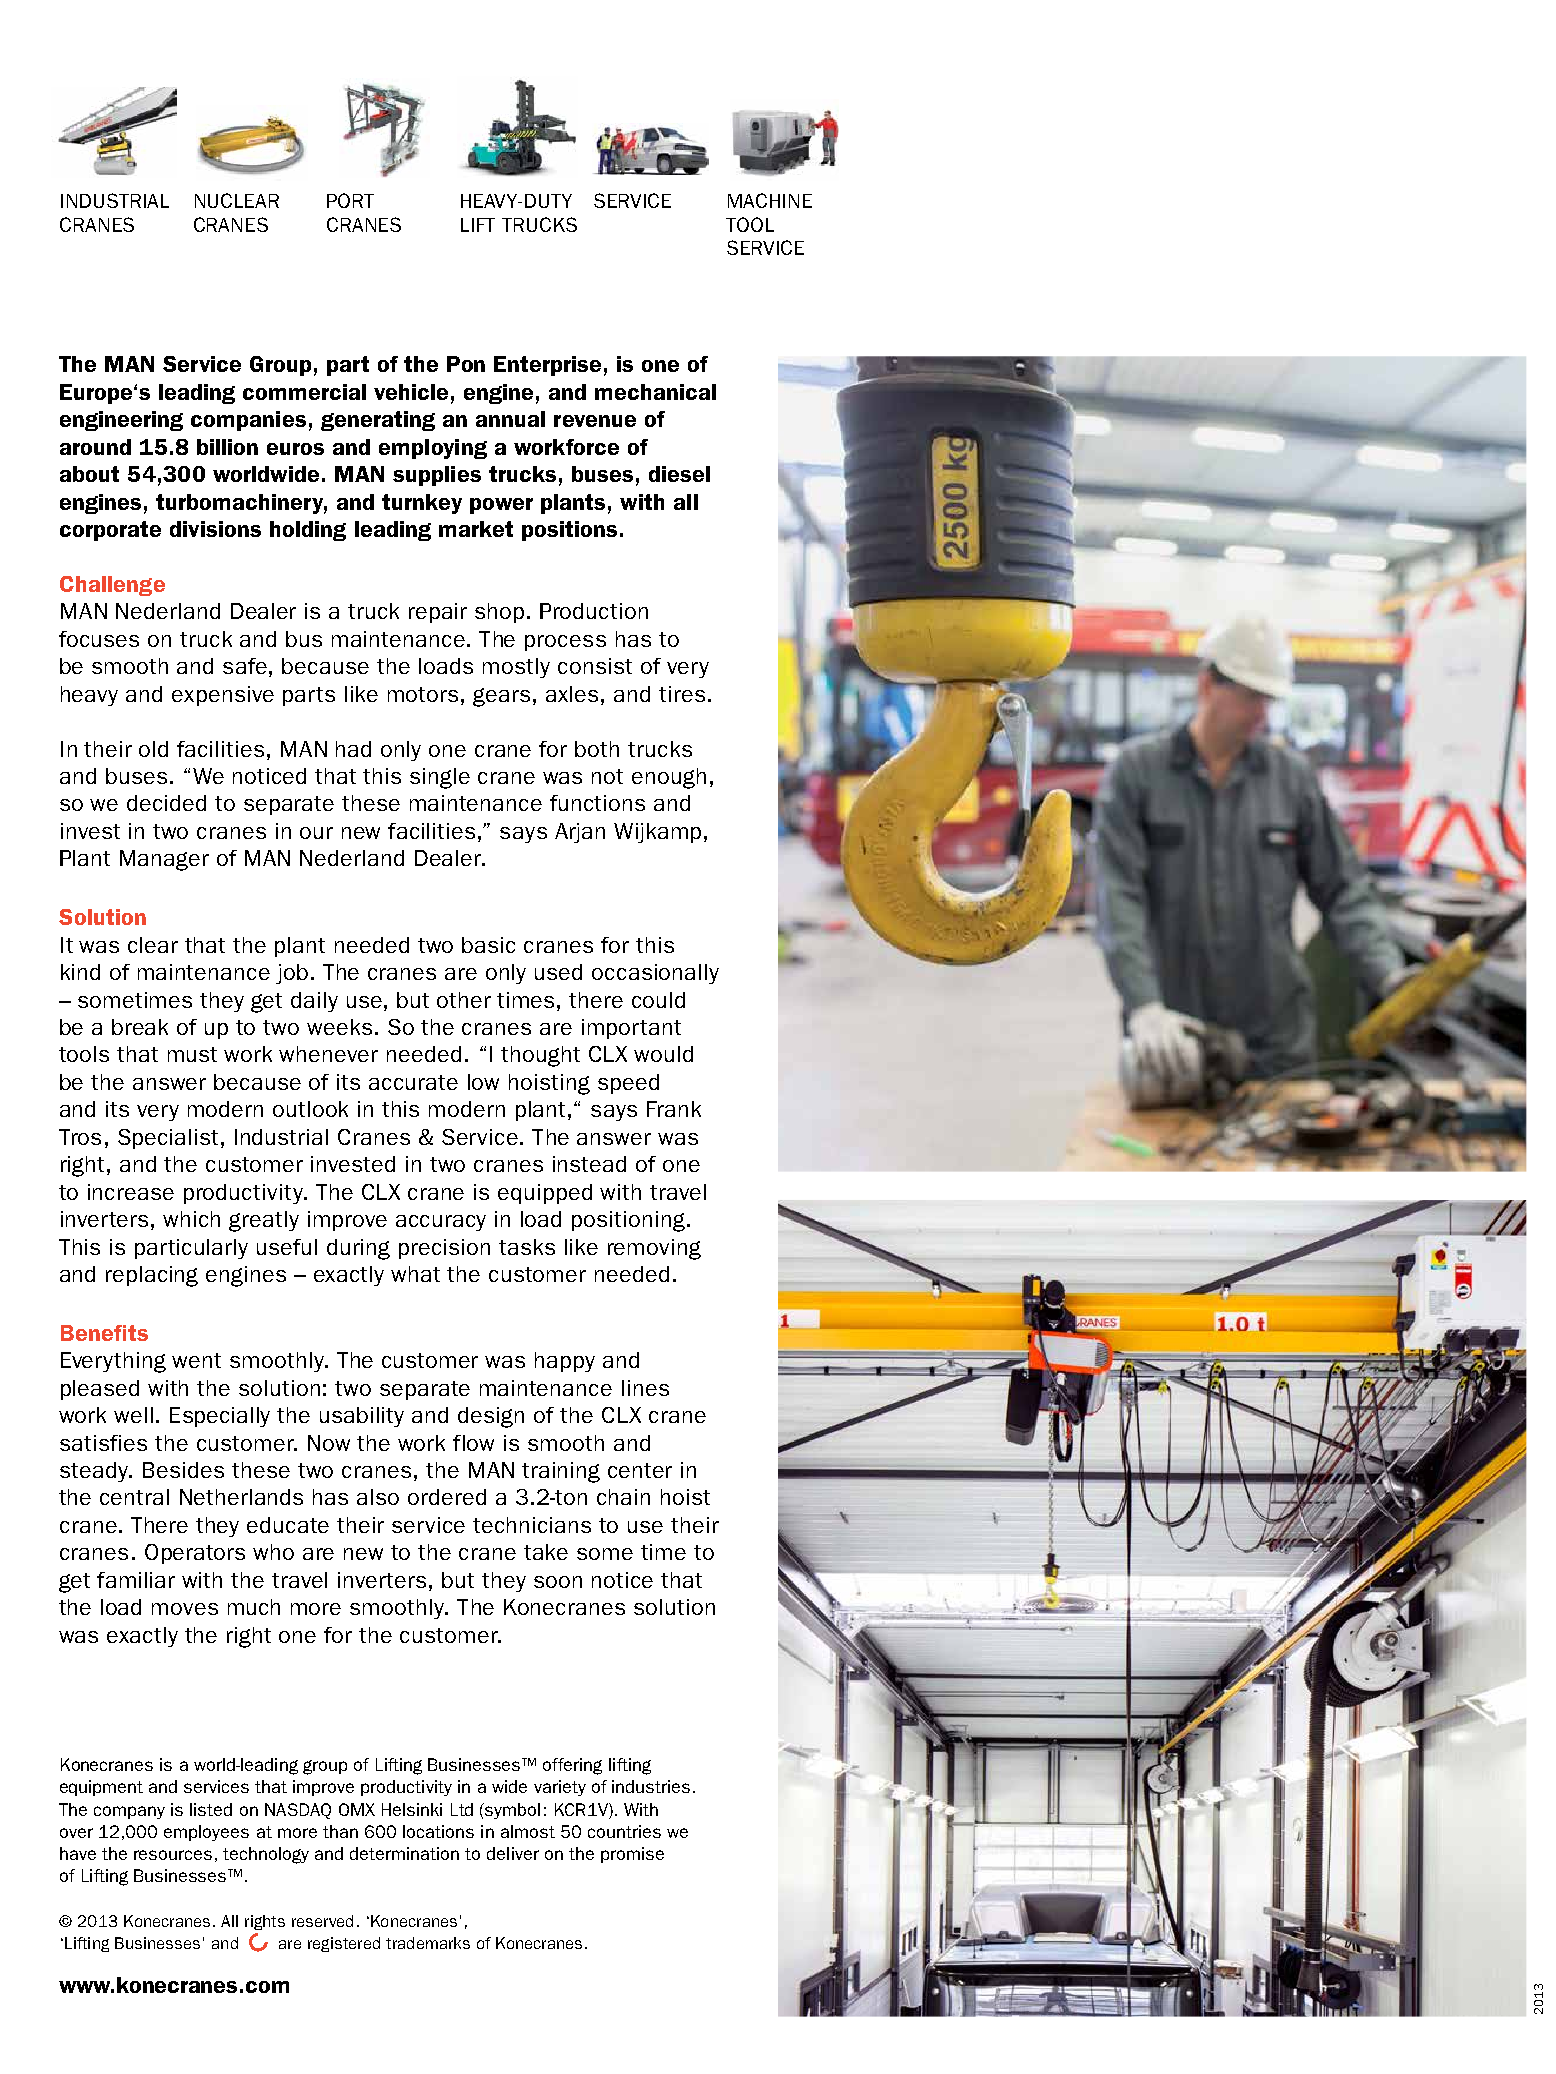 The image size is (1556, 2074). What do you see at coordinates (404, 1853) in the page?
I see `determination` at bounding box center [404, 1853].
